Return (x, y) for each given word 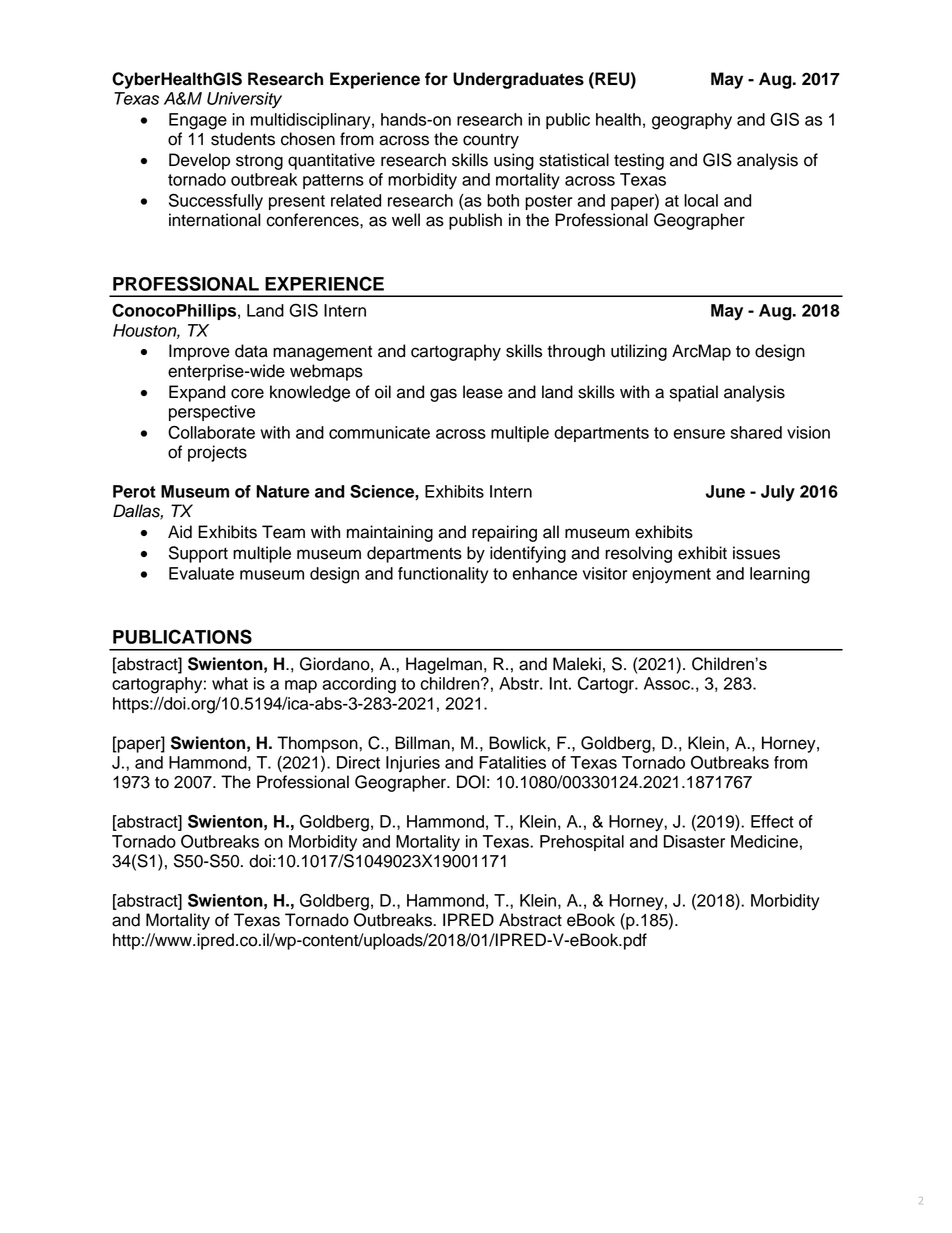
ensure (699, 434)
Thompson (318, 744)
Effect (772, 821)
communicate (379, 432)
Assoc (668, 683)
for (436, 79)
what (230, 683)
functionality (443, 575)
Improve (199, 352)
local (701, 200)
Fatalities (512, 762)
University (244, 100)
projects (217, 453)
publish (475, 221)
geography (692, 121)
